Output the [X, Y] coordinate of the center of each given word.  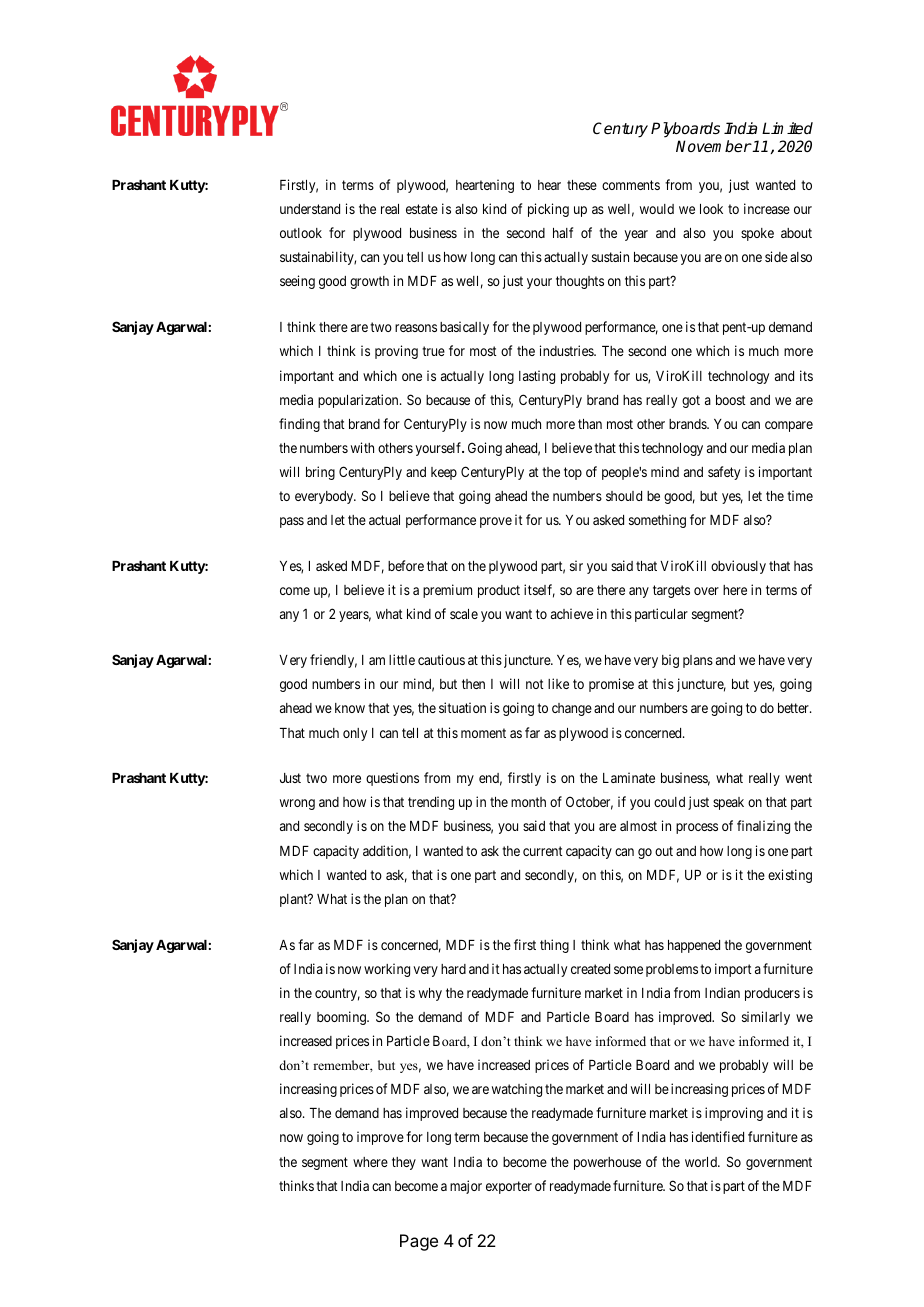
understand [310, 209]
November [714, 146]
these [582, 185]
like [558, 683]
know [350, 708]
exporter [509, 1187]
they [404, 1163]
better [794, 708]
